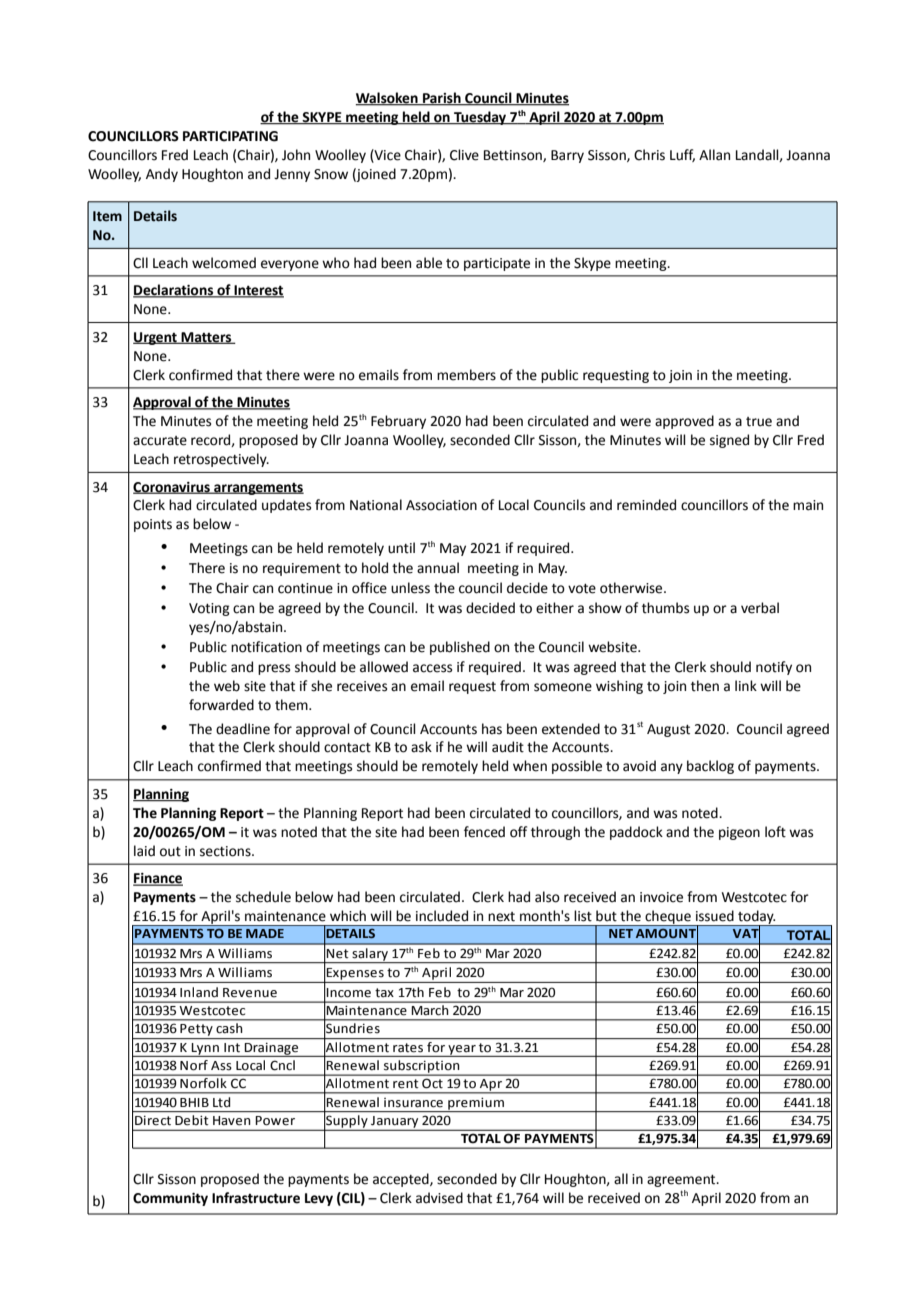 This image has height=1308, width=924. I want to click on agreement, so click(682, 1181).
